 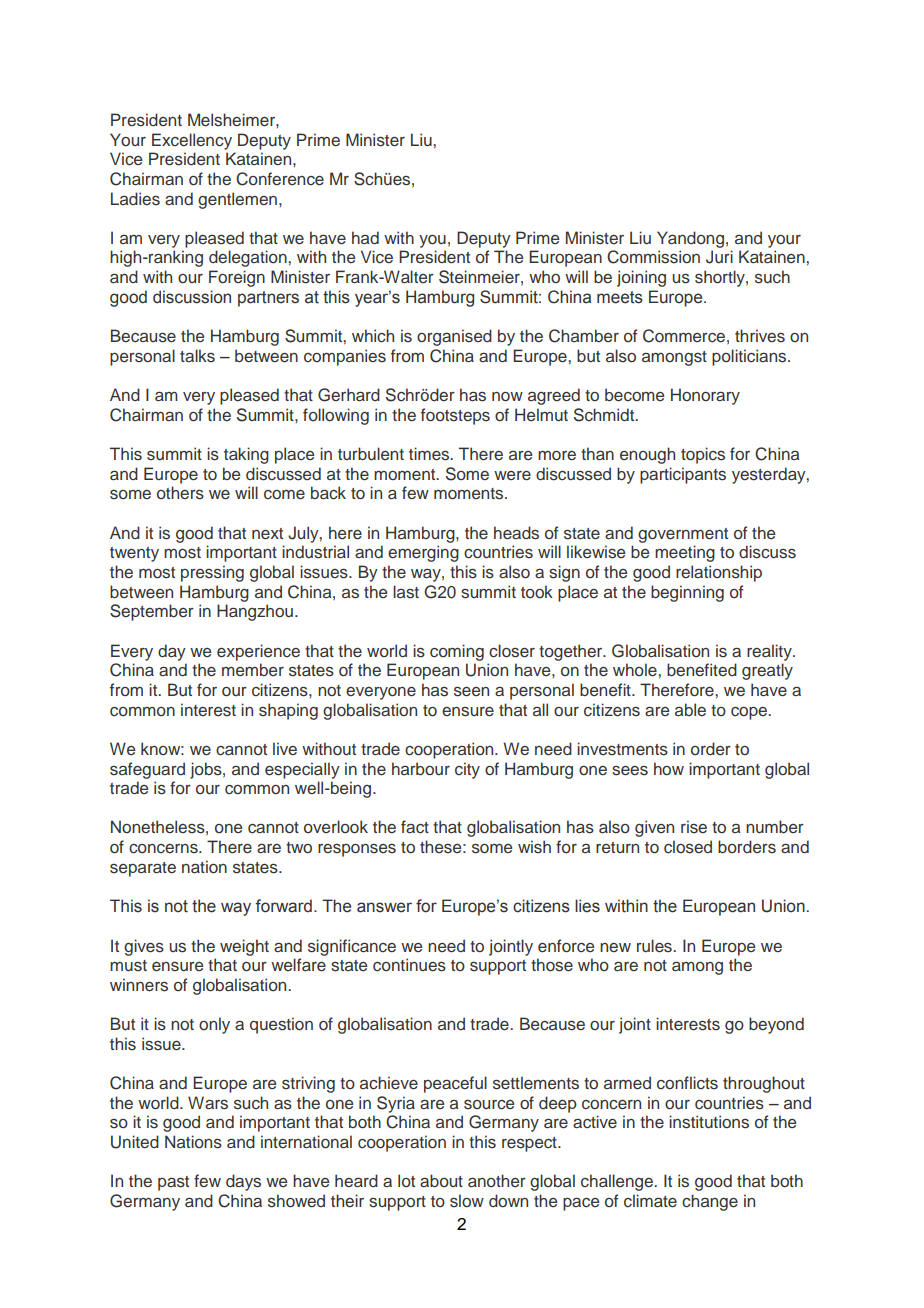 I want to click on had, so click(x=365, y=238).
